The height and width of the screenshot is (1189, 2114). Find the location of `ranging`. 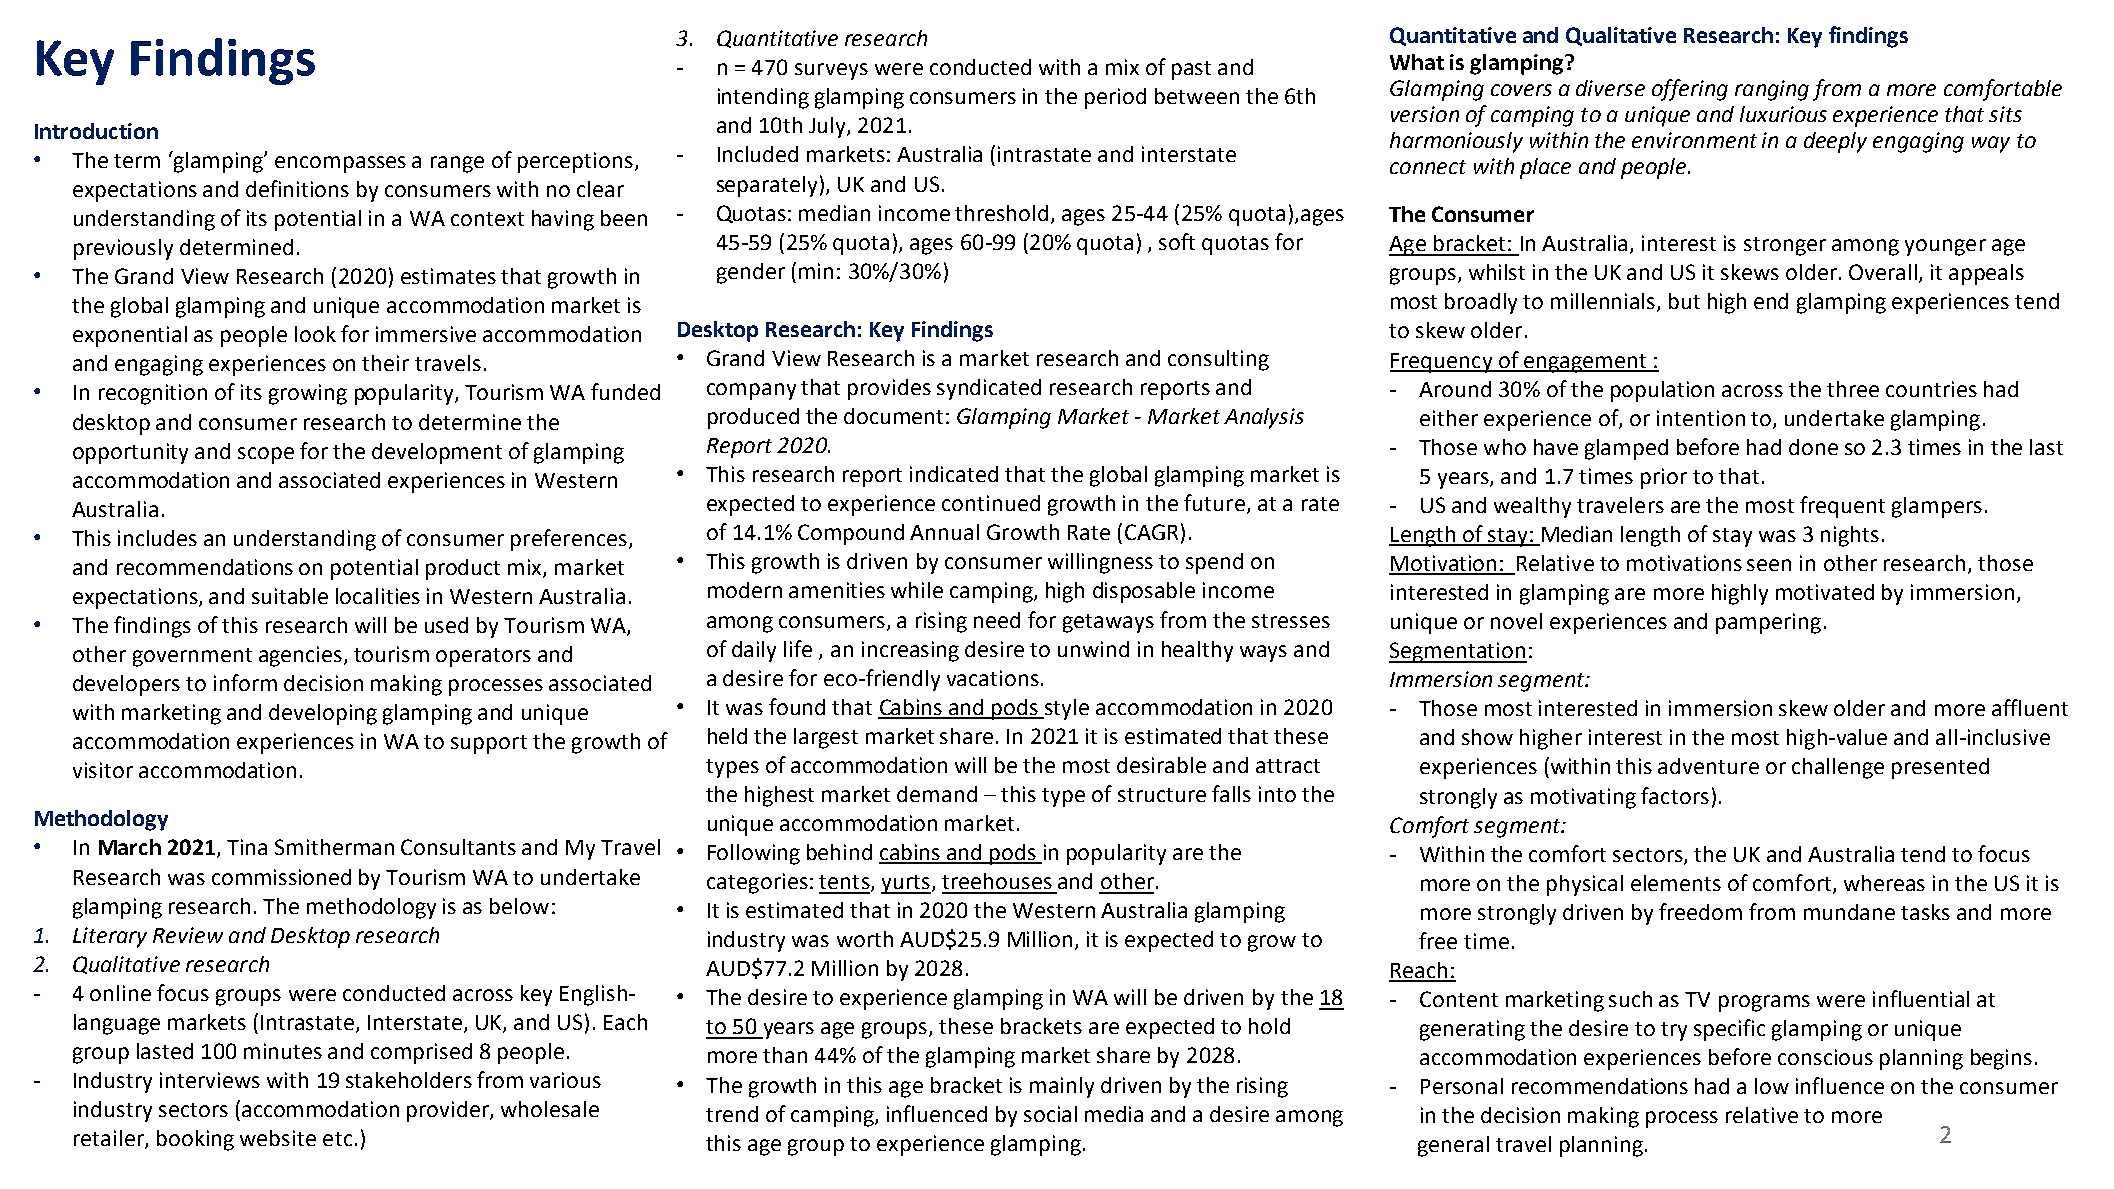

ranging is located at coordinates (1772, 90).
